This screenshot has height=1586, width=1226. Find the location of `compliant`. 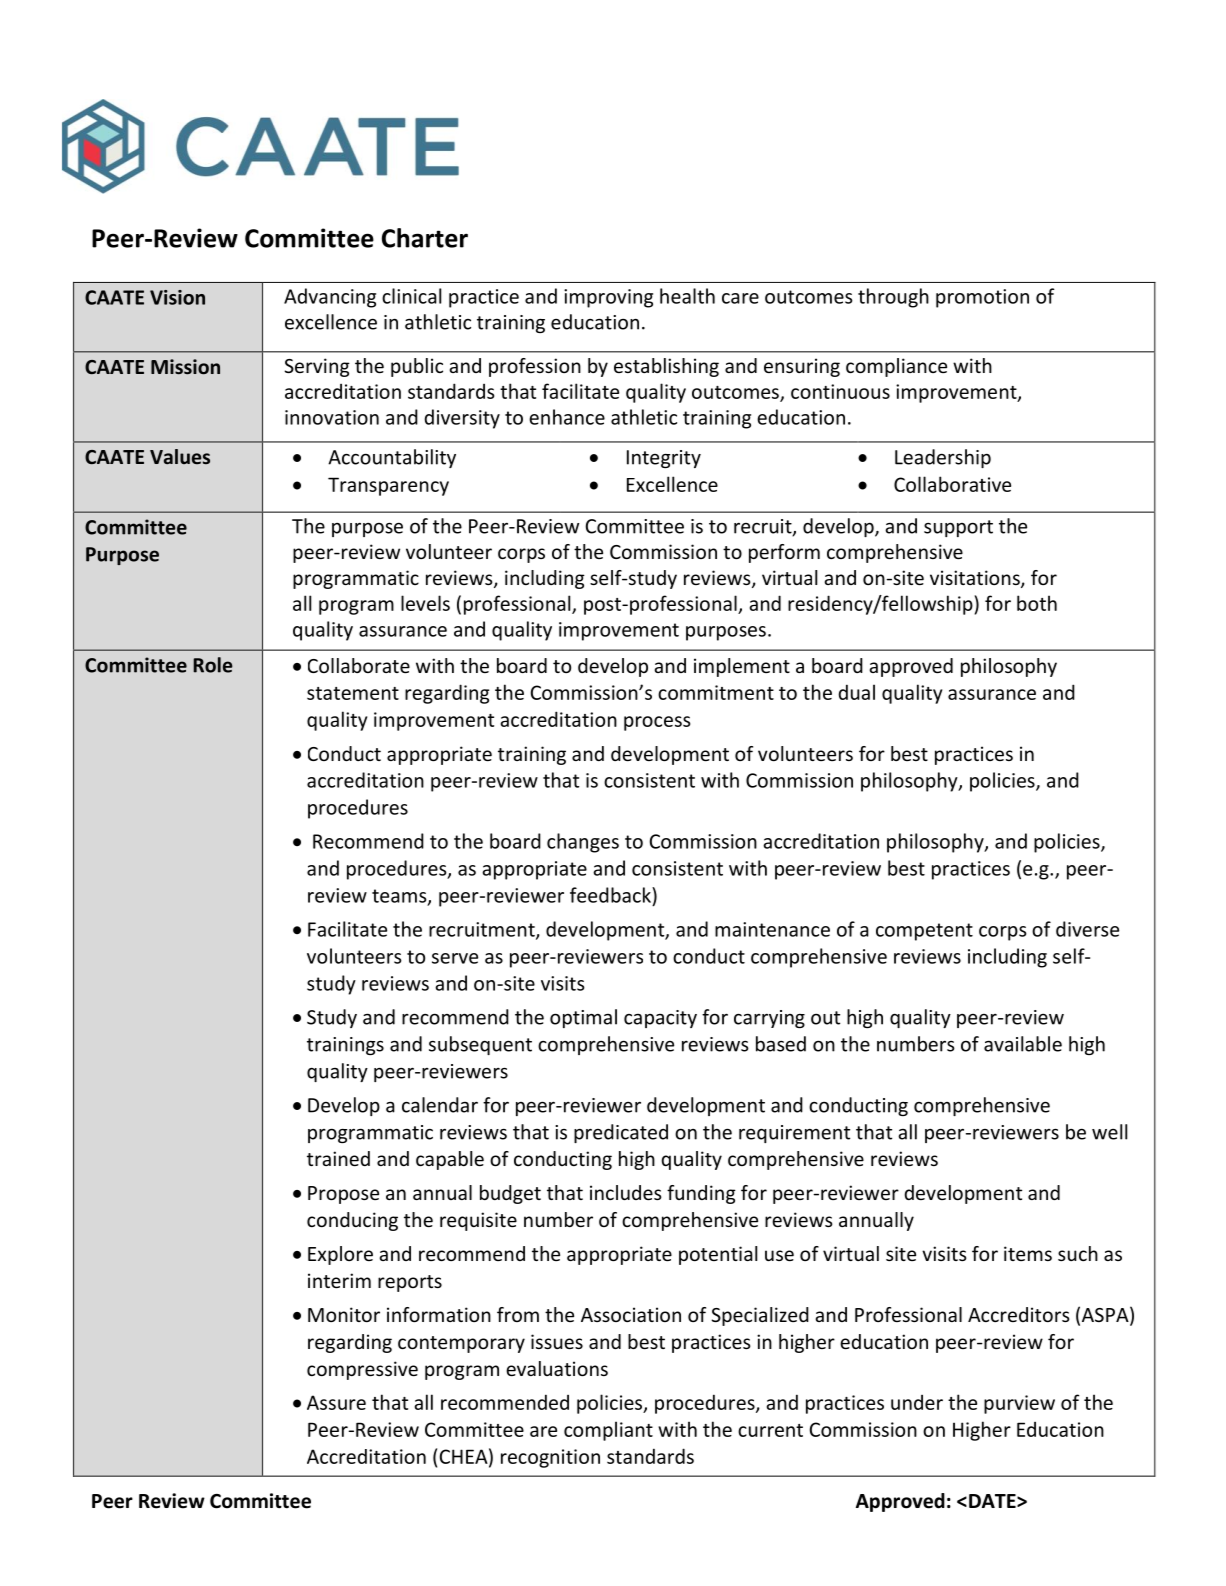

compliant is located at coordinates (608, 1431).
